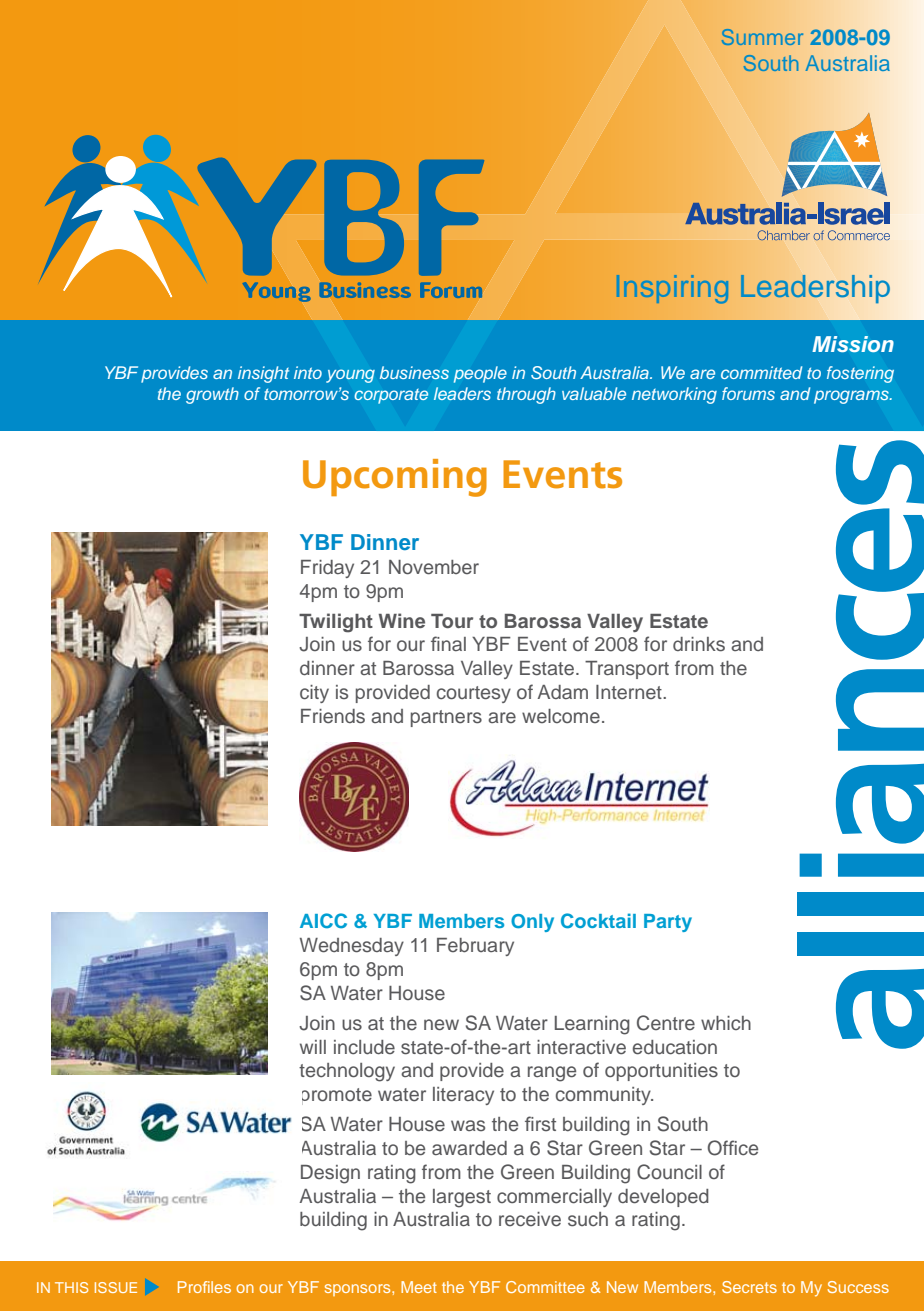  What do you see at coordinates (672, 289) in the screenshot?
I see `Inspiring` at bounding box center [672, 289].
